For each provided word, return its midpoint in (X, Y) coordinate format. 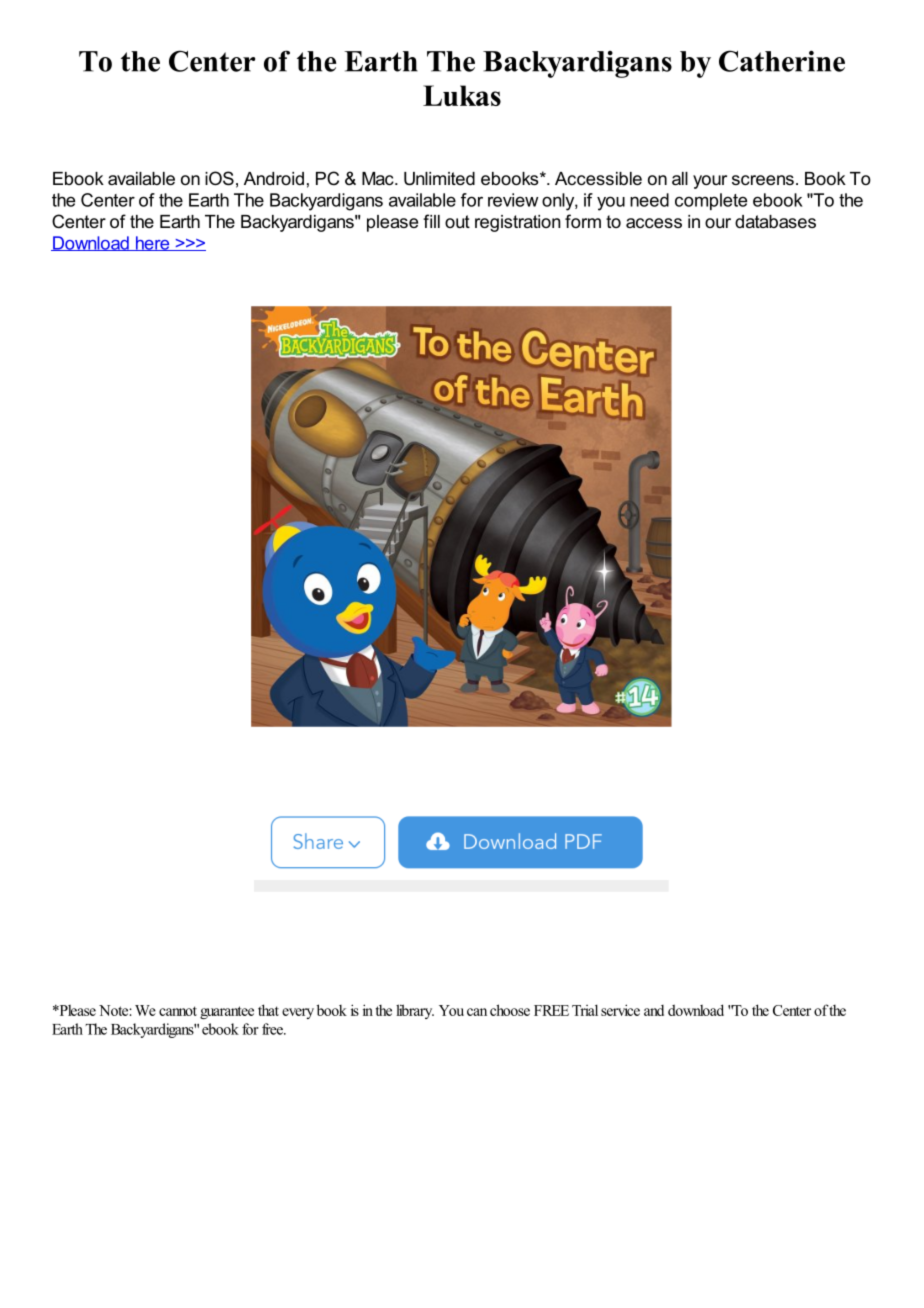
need (649, 200)
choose (510, 1010)
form (583, 221)
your (710, 182)
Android (274, 178)
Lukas (462, 95)
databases (775, 221)
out (457, 221)
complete (711, 201)
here (152, 243)
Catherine (782, 61)
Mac (379, 178)
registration (517, 223)
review (513, 200)
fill (431, 221)
